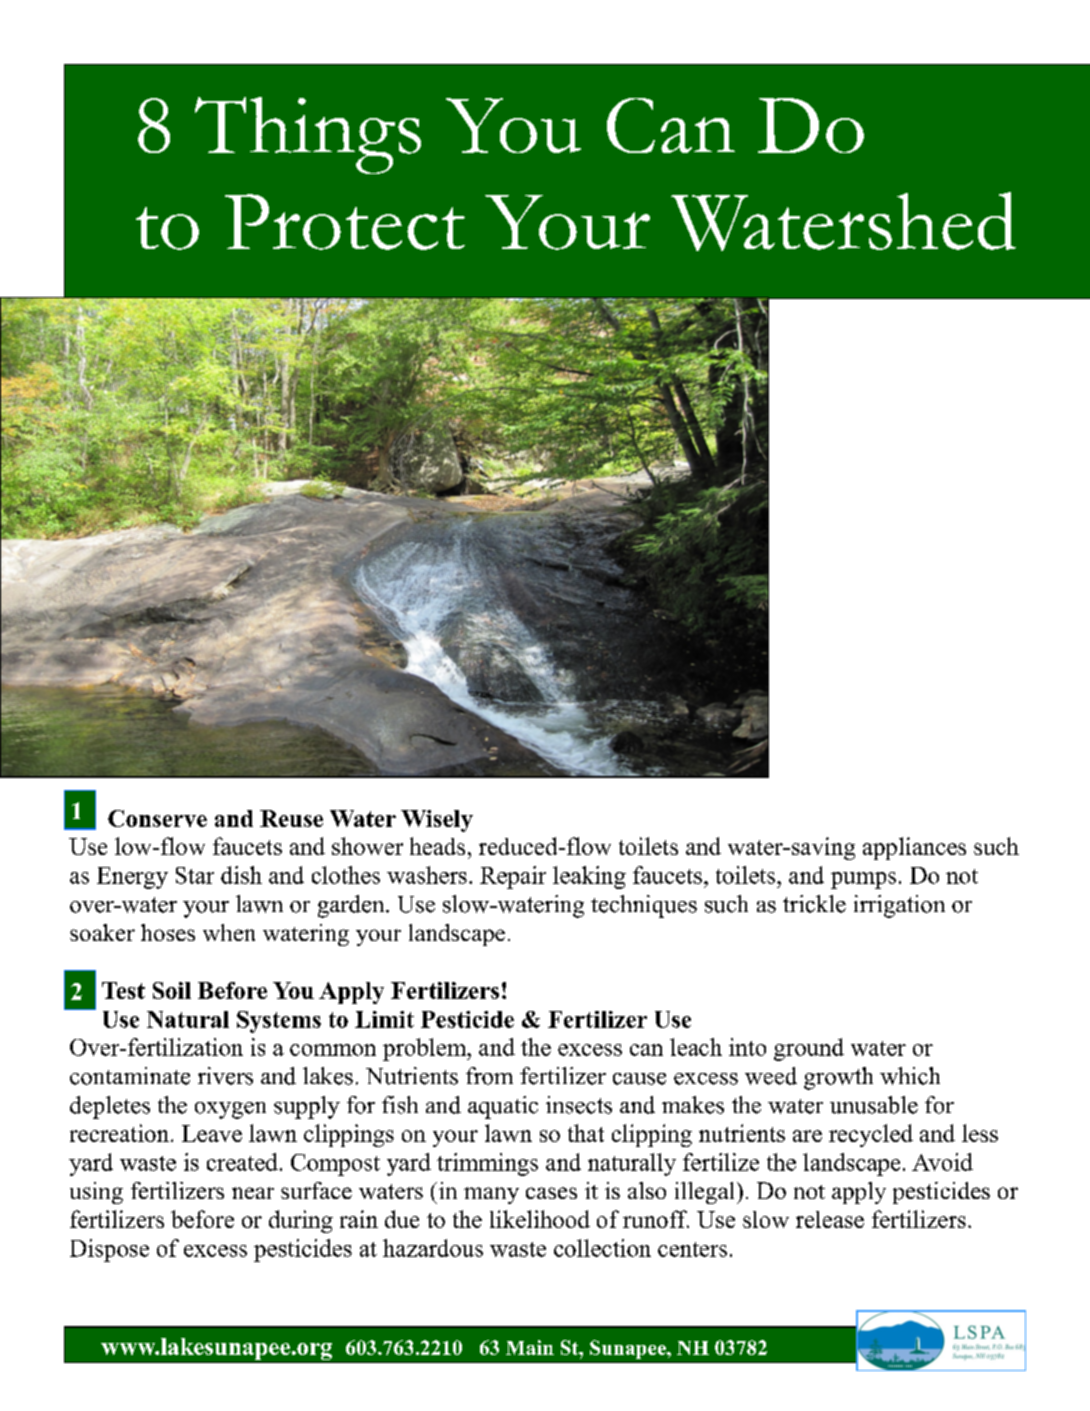 Image resolution: width=1090 pixels, height=1411 pixels. I want to click on Protect, so click(345, 222).
